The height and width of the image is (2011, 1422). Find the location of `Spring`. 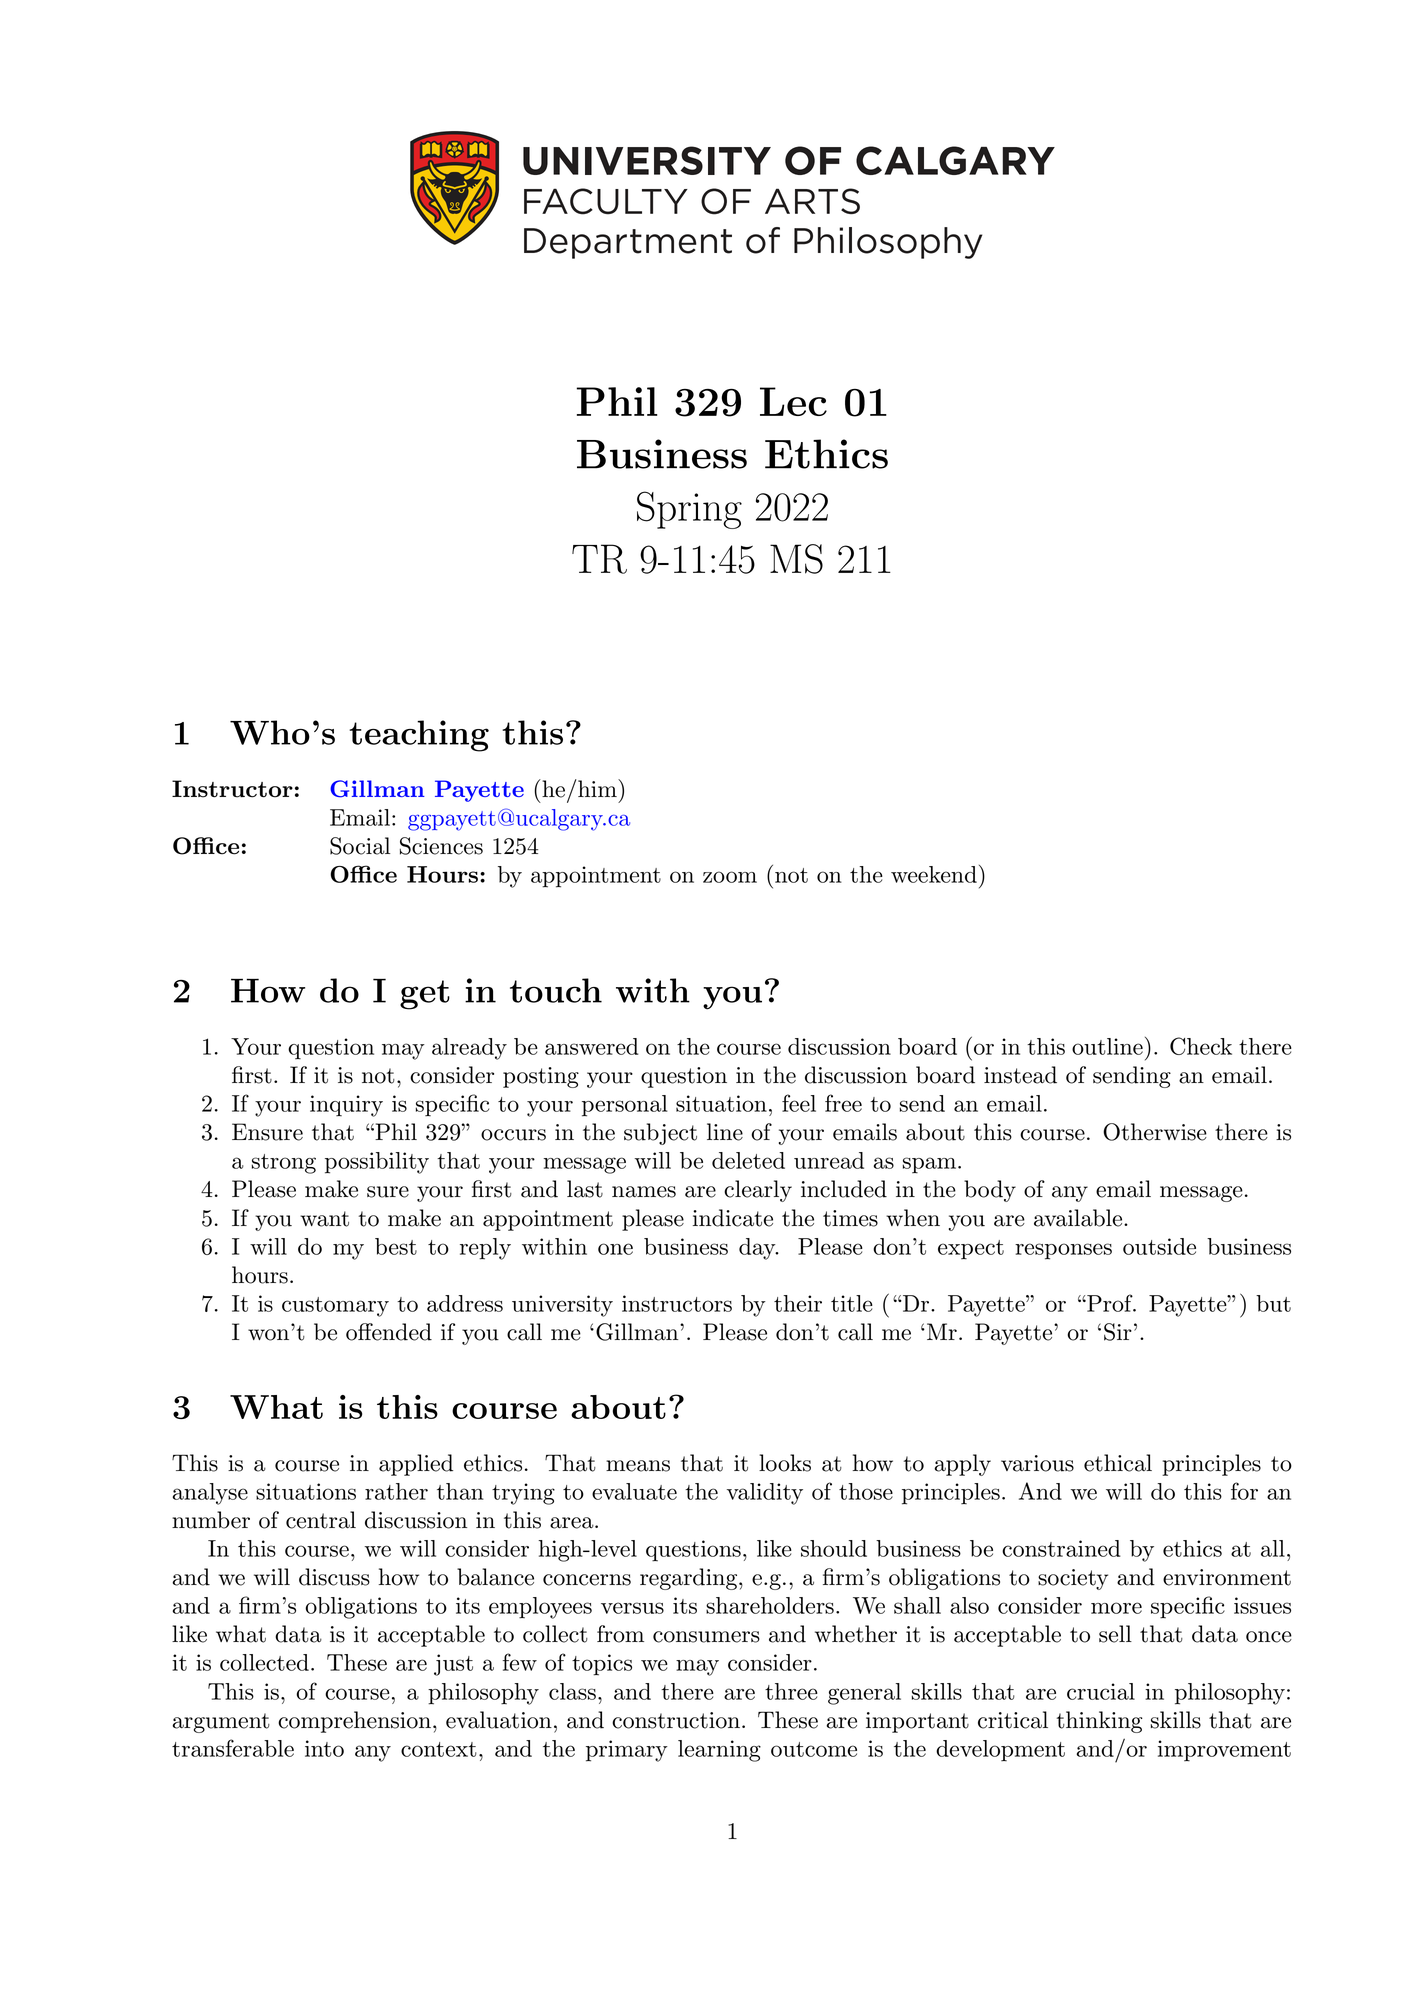

Spring is located at coordinates (689, 510).
